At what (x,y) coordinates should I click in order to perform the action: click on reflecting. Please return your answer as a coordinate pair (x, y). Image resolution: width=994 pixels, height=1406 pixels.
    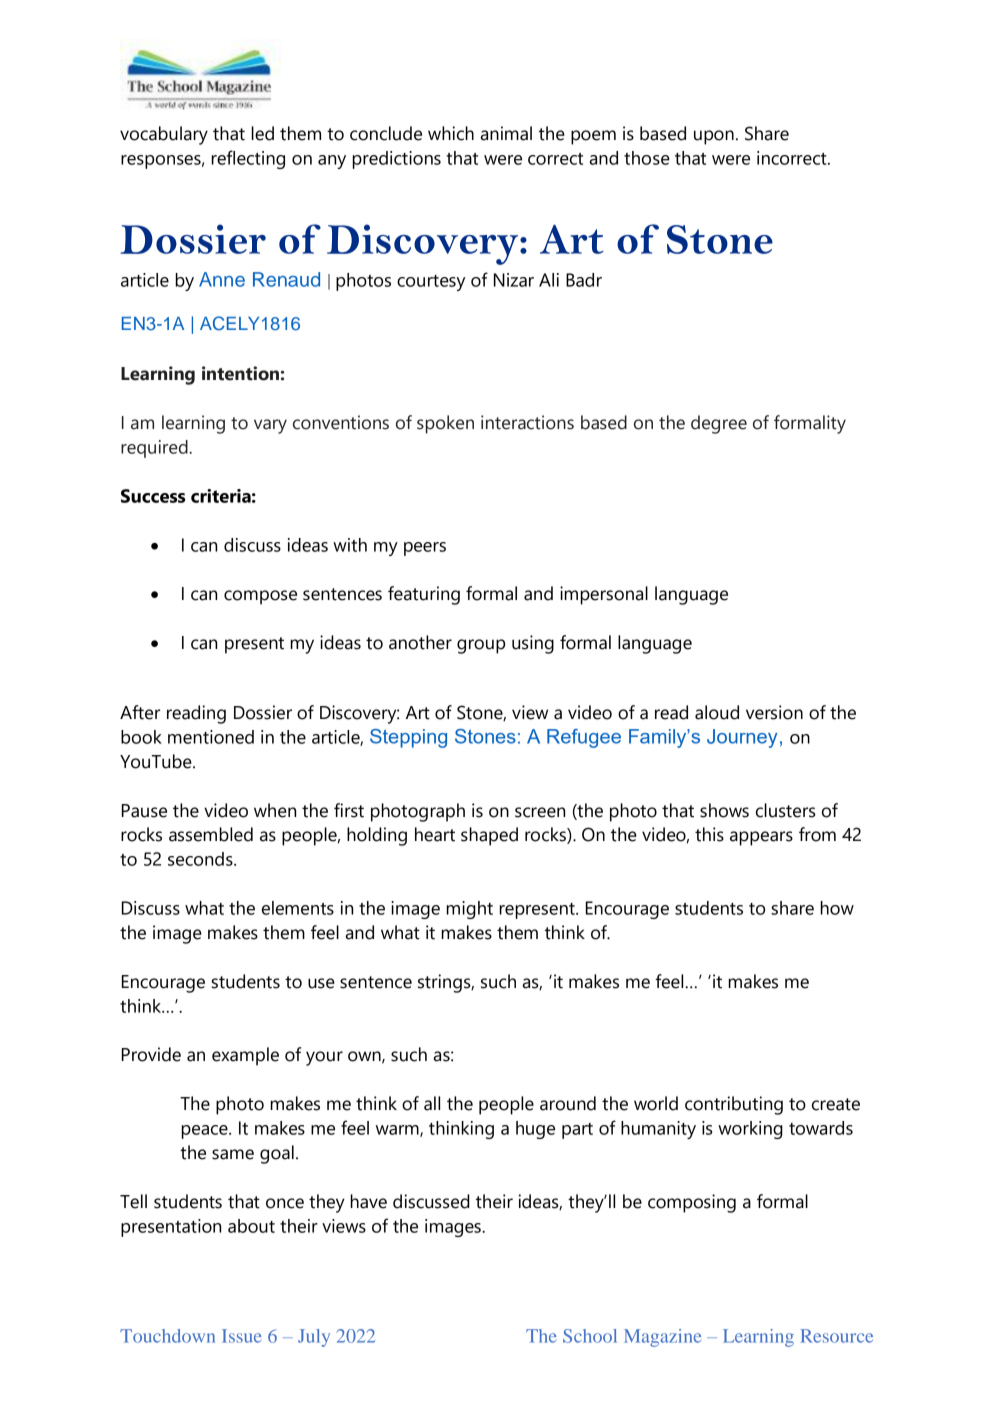
    Looking at the image, I should click on (248, 159).
